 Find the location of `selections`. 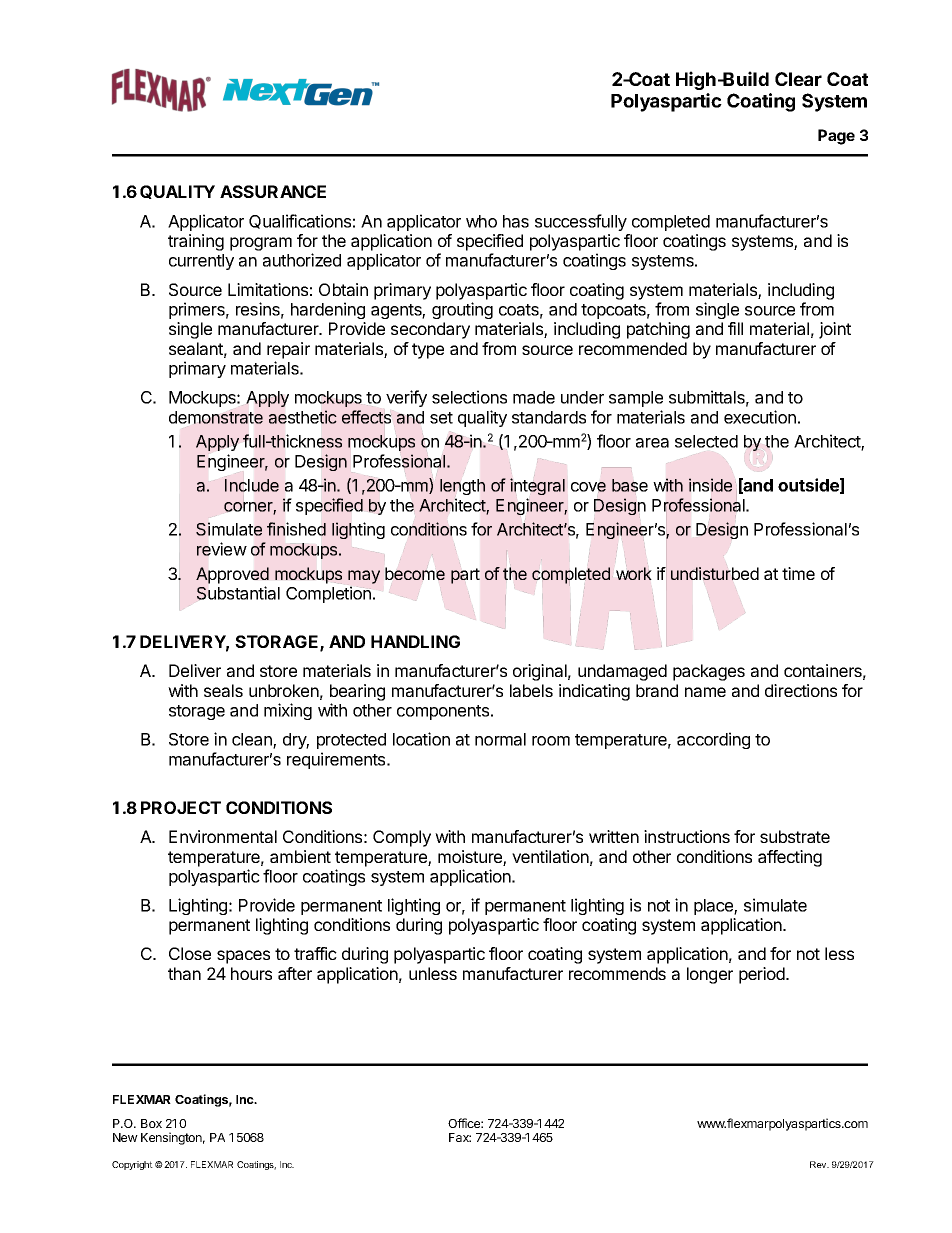

selections is located at coordinates (469, 397).
